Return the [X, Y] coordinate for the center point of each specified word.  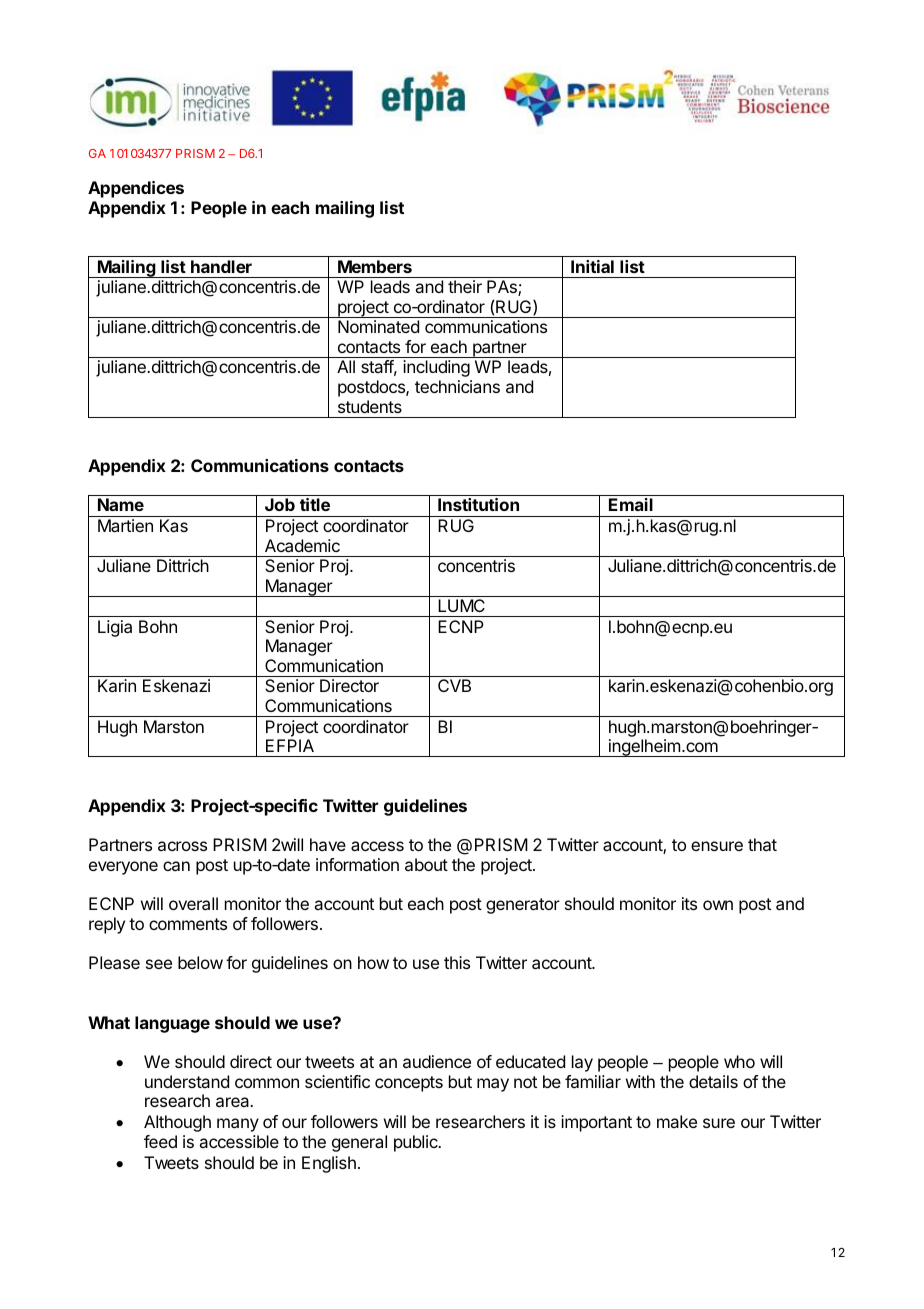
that [762, 844]
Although [177, 1123]
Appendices [136, 189]
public [417, 1143]
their [465, 286]
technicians [457, 386]
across [182, 846]
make [677, 1121]
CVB [454, 685]
